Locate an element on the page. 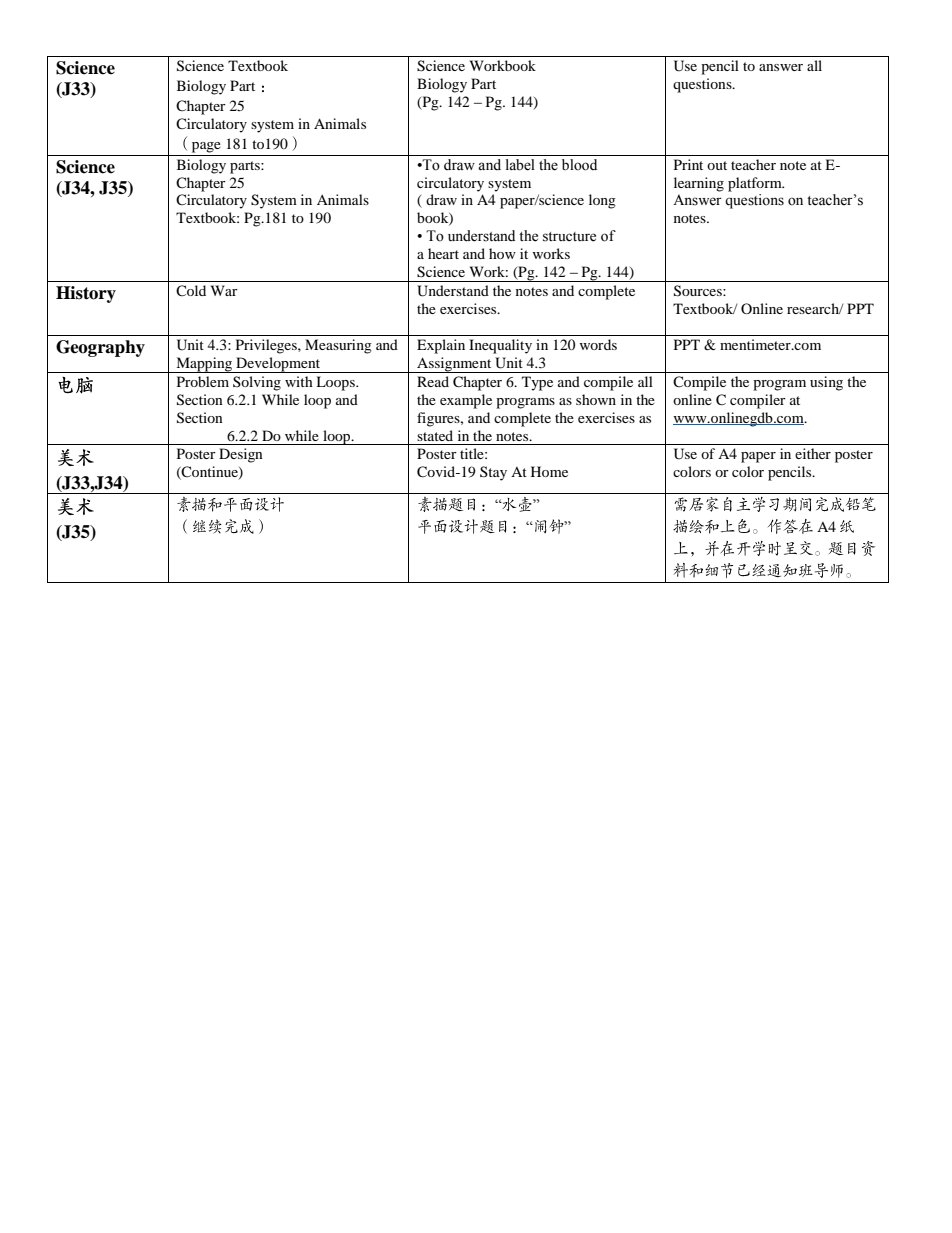 The image size is (952, 1233). long is located at coordinates (602, 201).
